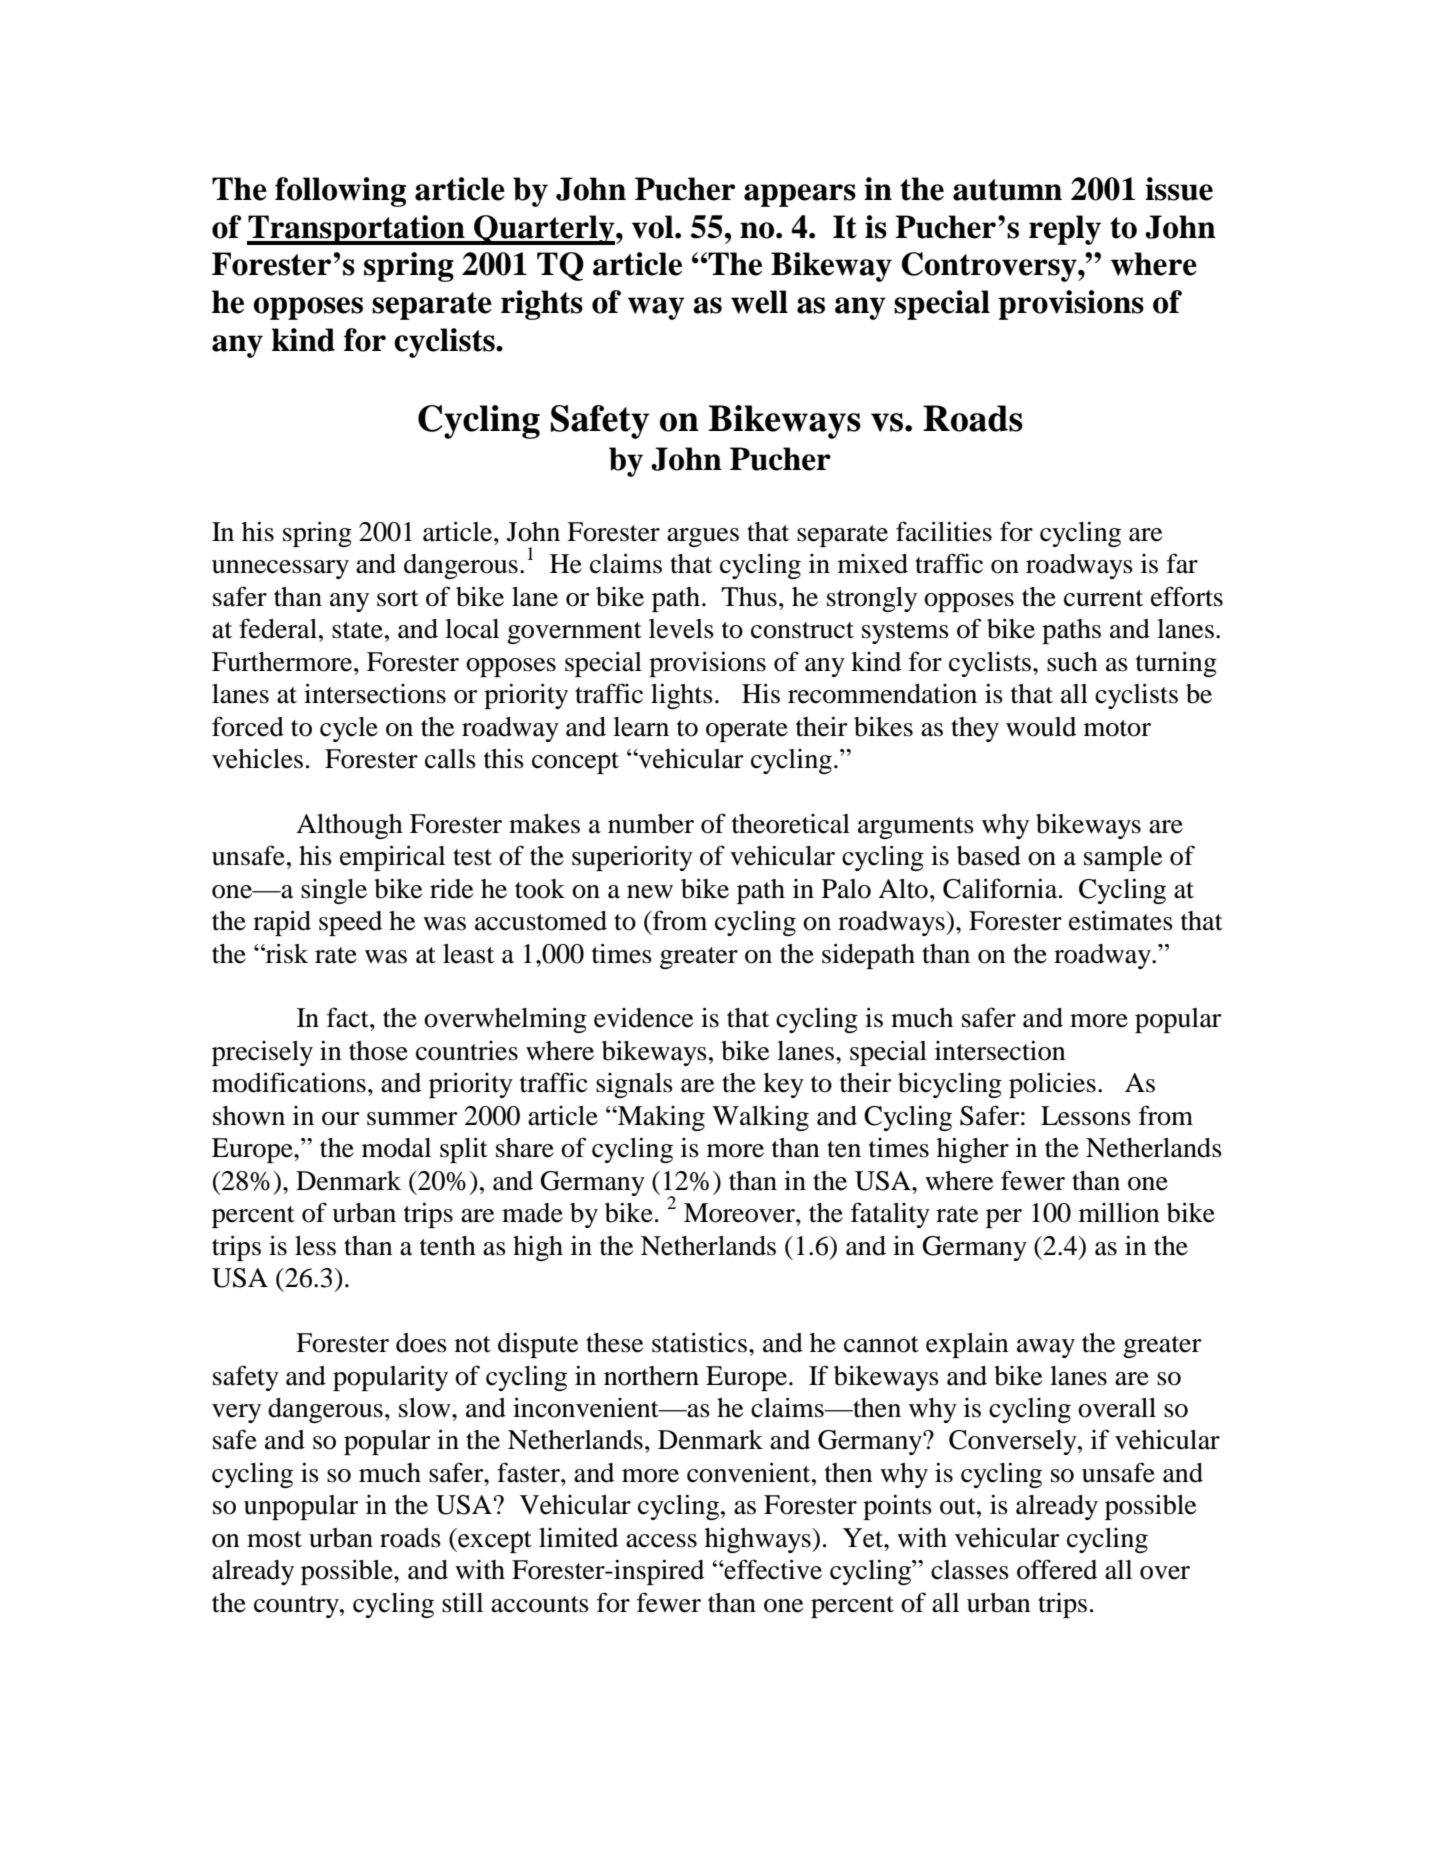 The image size is (1440, 1863). Describe the element at coordinates (334, 891) in the document. I see `single` at that location.
